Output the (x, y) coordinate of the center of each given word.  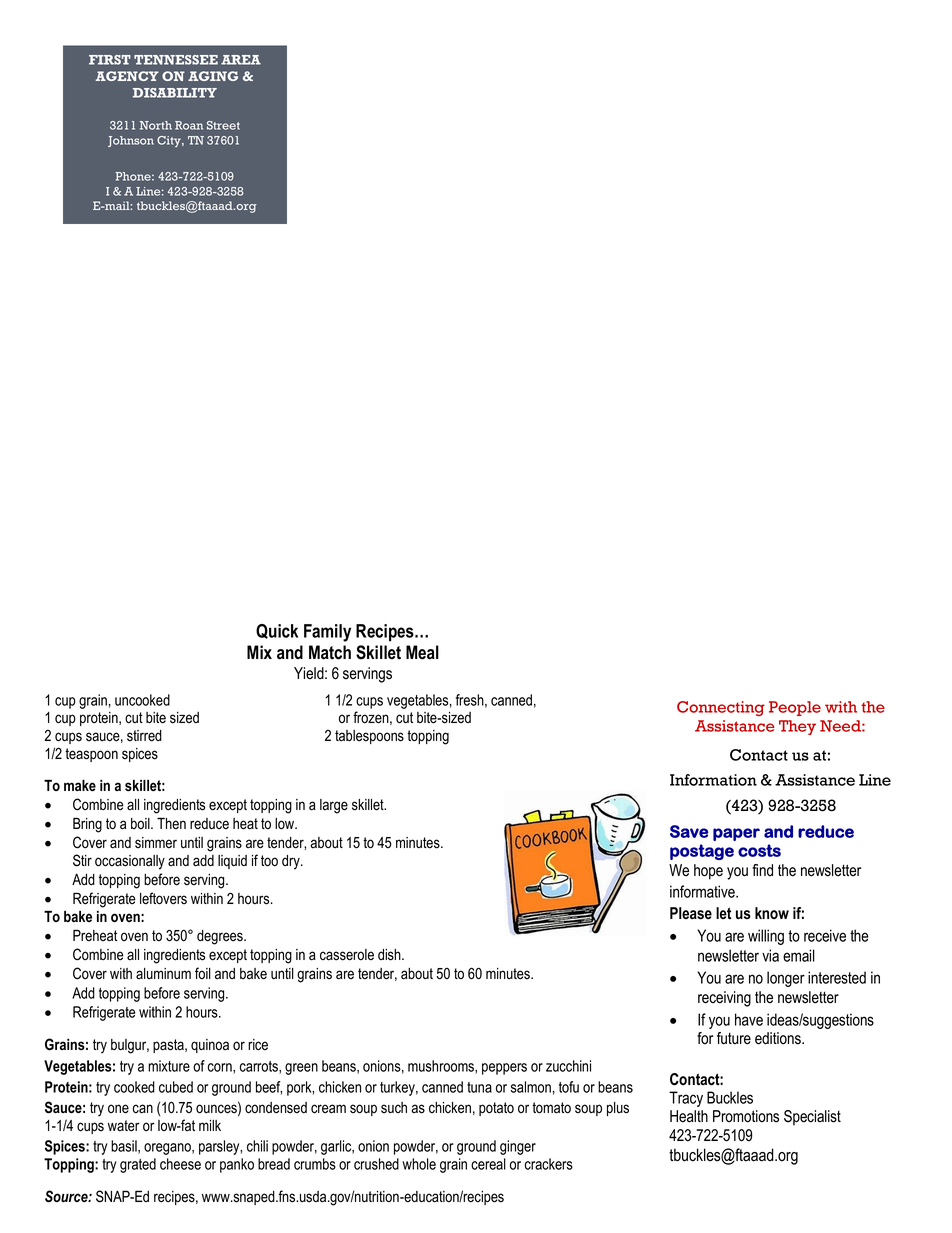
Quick (277, 631)
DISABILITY (175, 93)
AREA (241, 60)
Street (223, 125)
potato (496, 1109)
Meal (422, 652)
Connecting (721, 708)
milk (210, 1125)
